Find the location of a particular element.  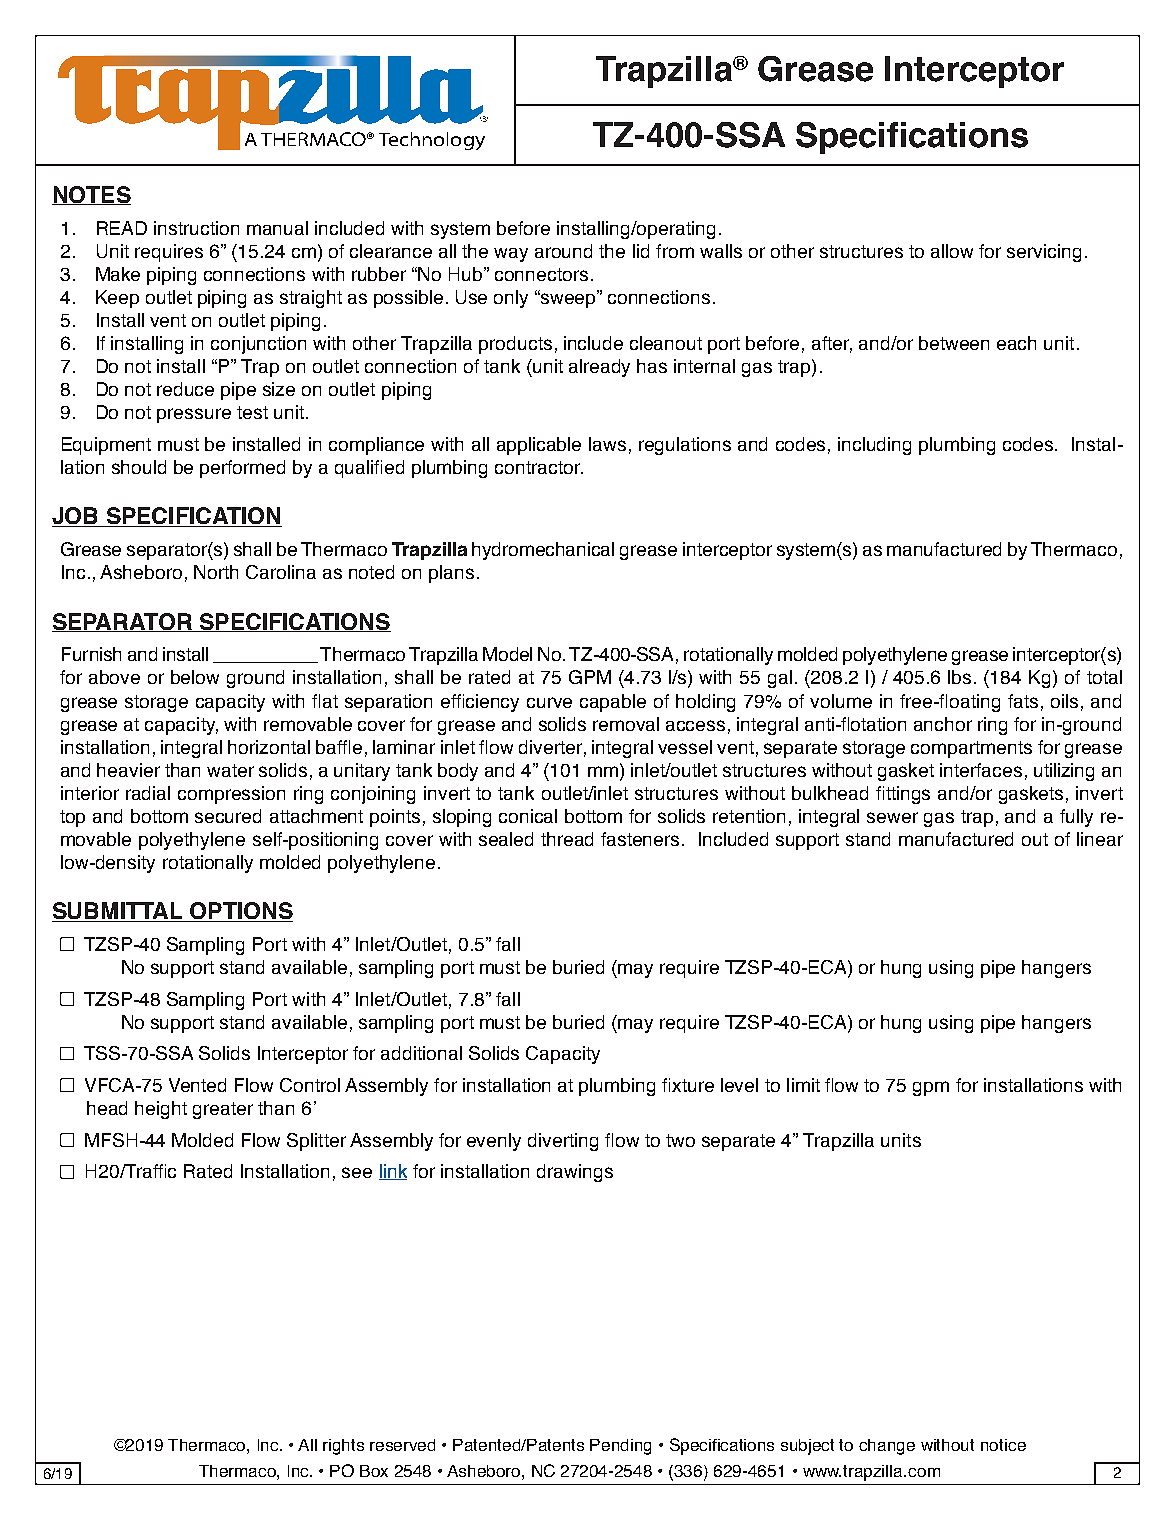

fixture is located at coordinates (688, 1085).
